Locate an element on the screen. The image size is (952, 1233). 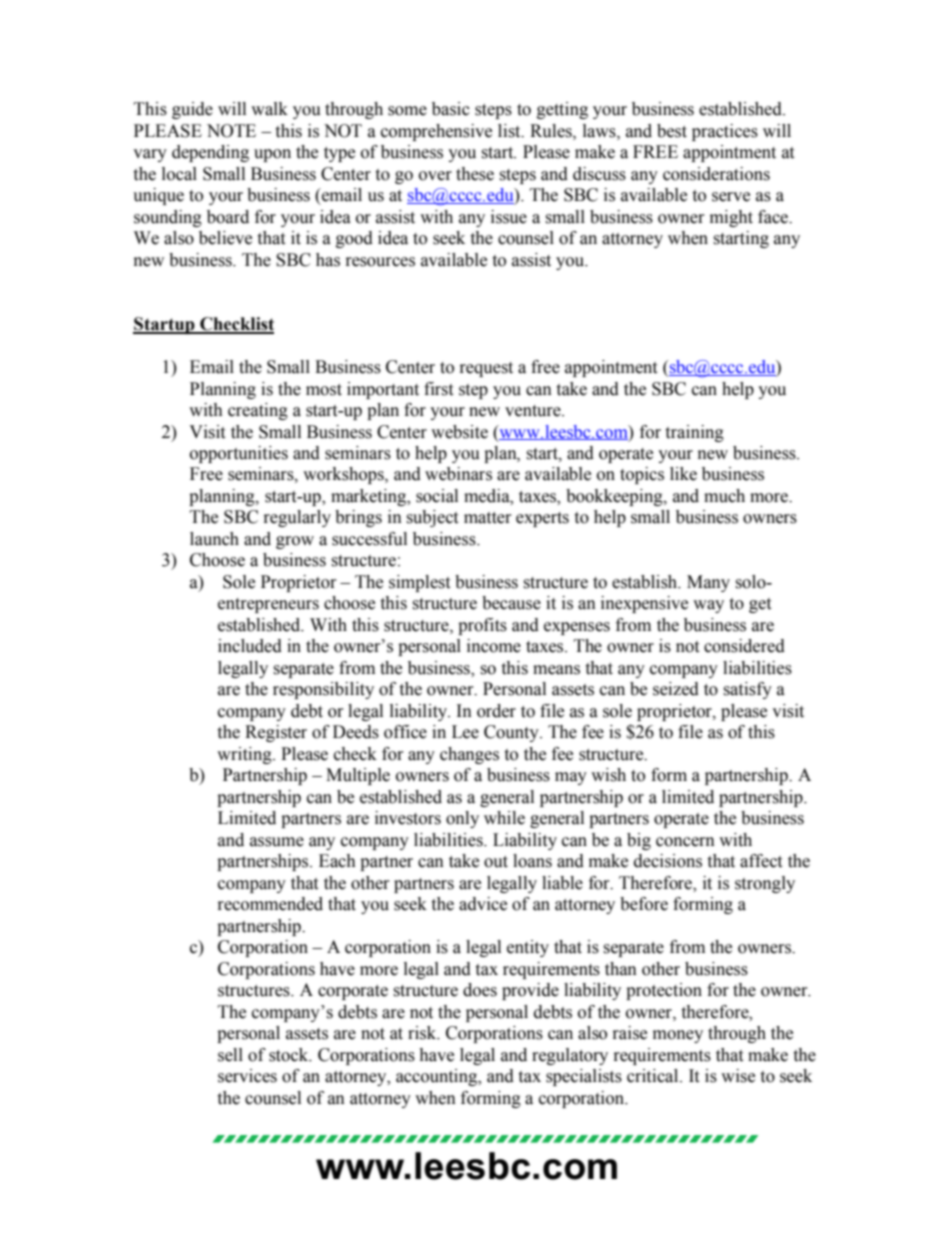
sell is located at coordinates (230, 1055).
